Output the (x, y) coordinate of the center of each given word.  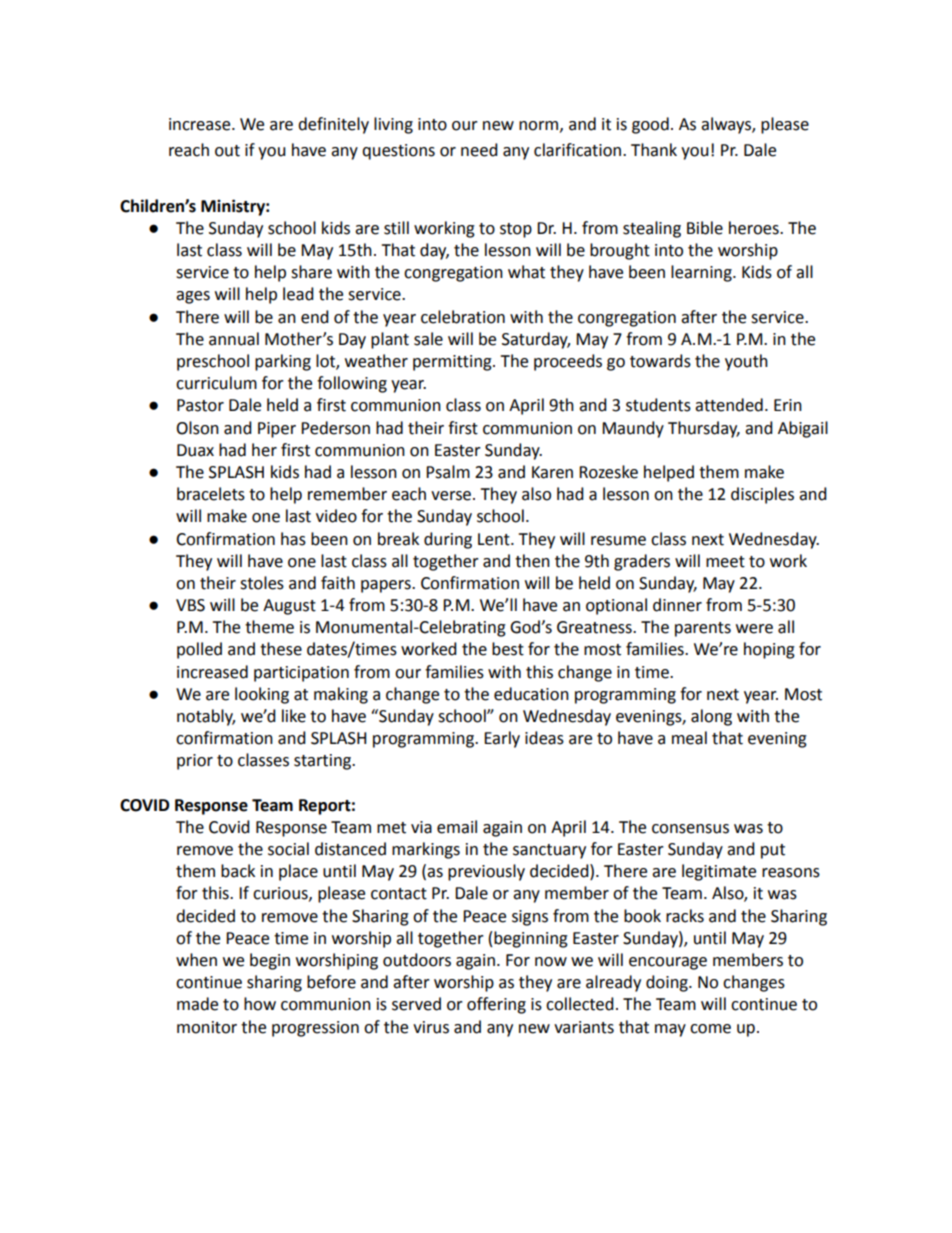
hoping (769, 650)
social (288, 849)
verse (452, 496)
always (727, 125)
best (508, 649)
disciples (762, 495)
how (260, 1004)
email (457, 827)
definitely (333, 125)
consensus (690, 829)
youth (746, 362)
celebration (463, 317)
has (293, 539)
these (281, 649)
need (479, 150)
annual (234, 339)
